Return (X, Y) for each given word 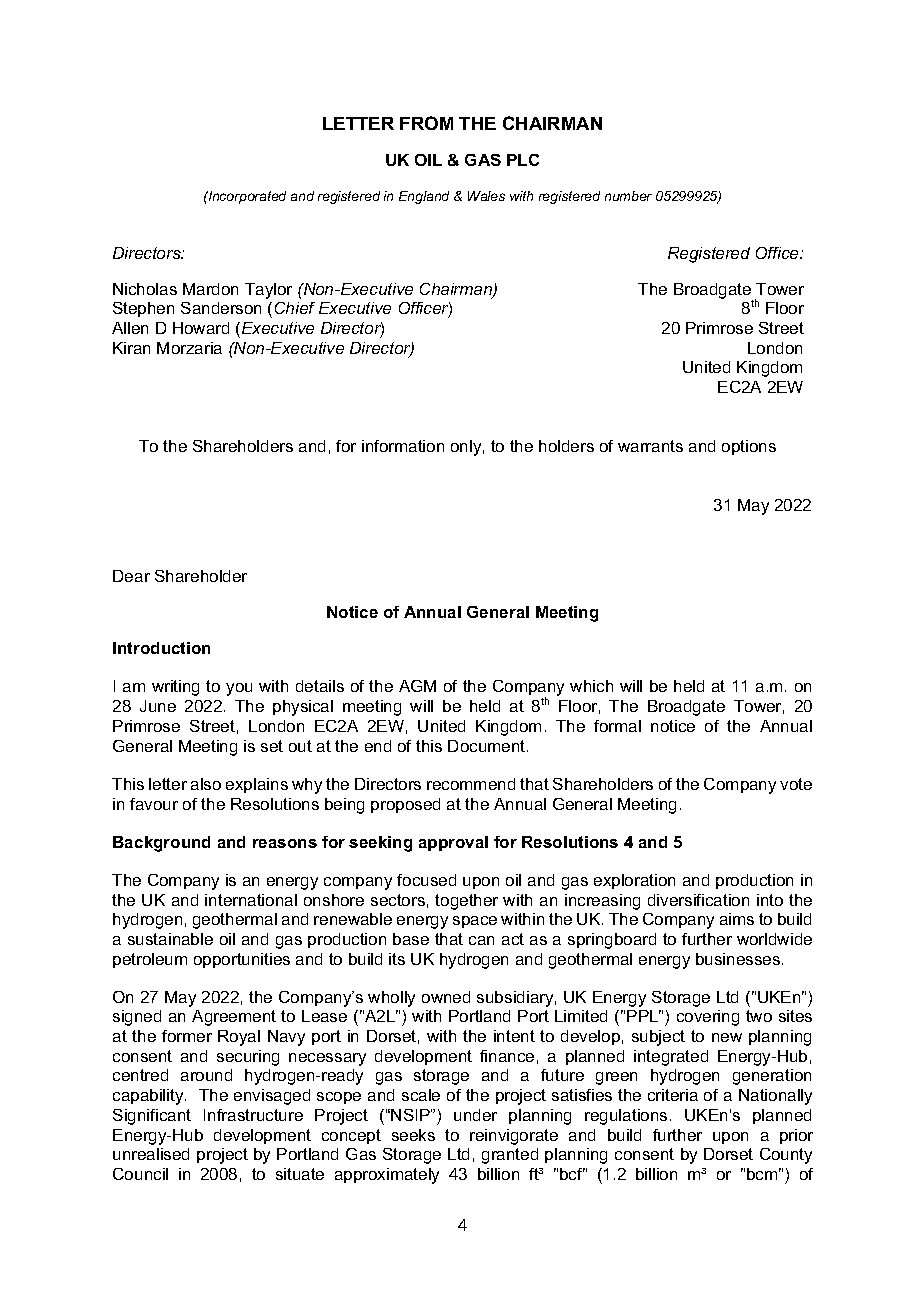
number (628, 196)
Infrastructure (253, 1115)
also (206, 784)
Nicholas (145, 289)
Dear (131, 576)
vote (796, 784)
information (403, 446)
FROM (426, 123)
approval (453, 843)
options (749, 447)
